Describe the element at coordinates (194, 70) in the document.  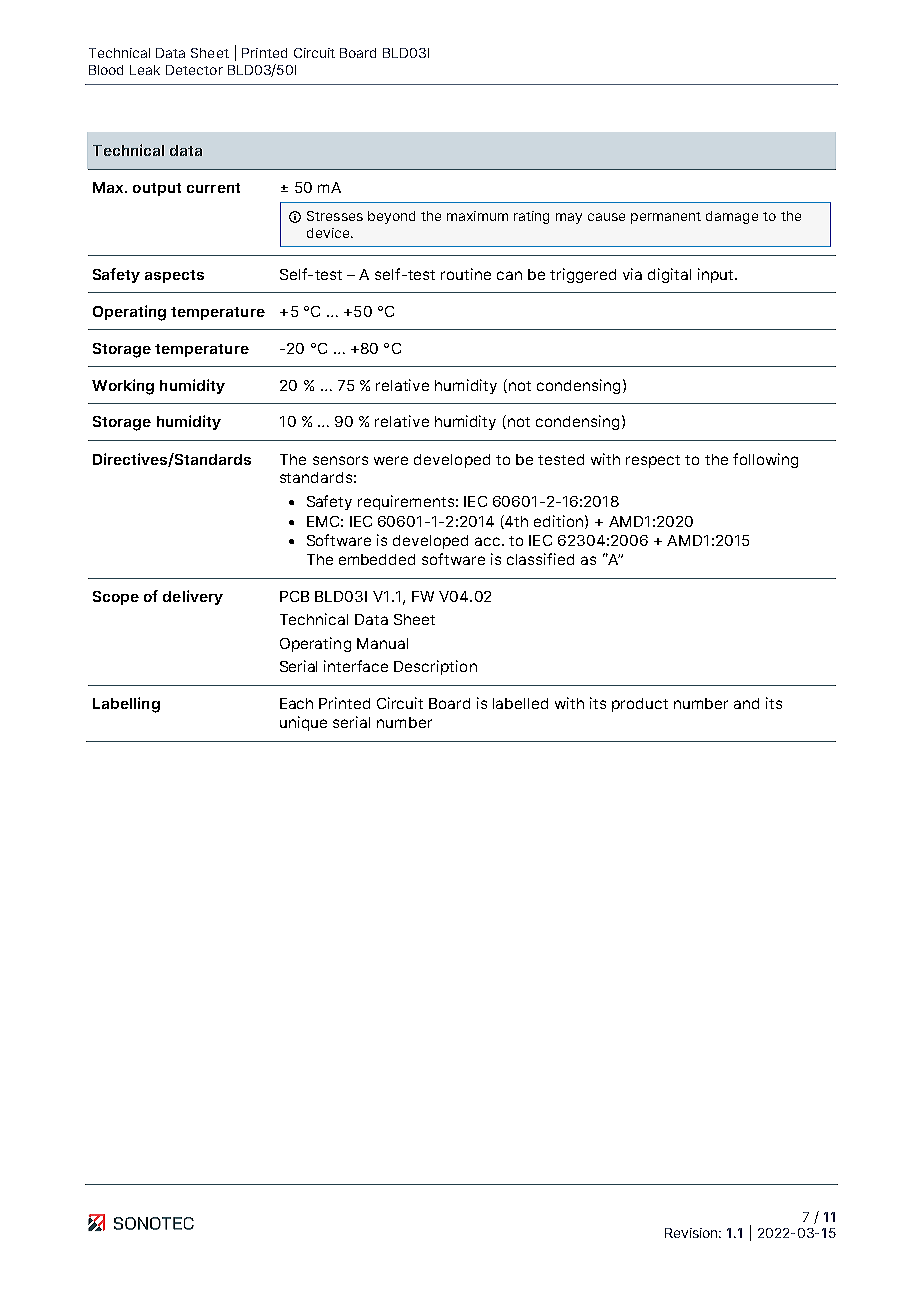
I see `Detector` at that location.
